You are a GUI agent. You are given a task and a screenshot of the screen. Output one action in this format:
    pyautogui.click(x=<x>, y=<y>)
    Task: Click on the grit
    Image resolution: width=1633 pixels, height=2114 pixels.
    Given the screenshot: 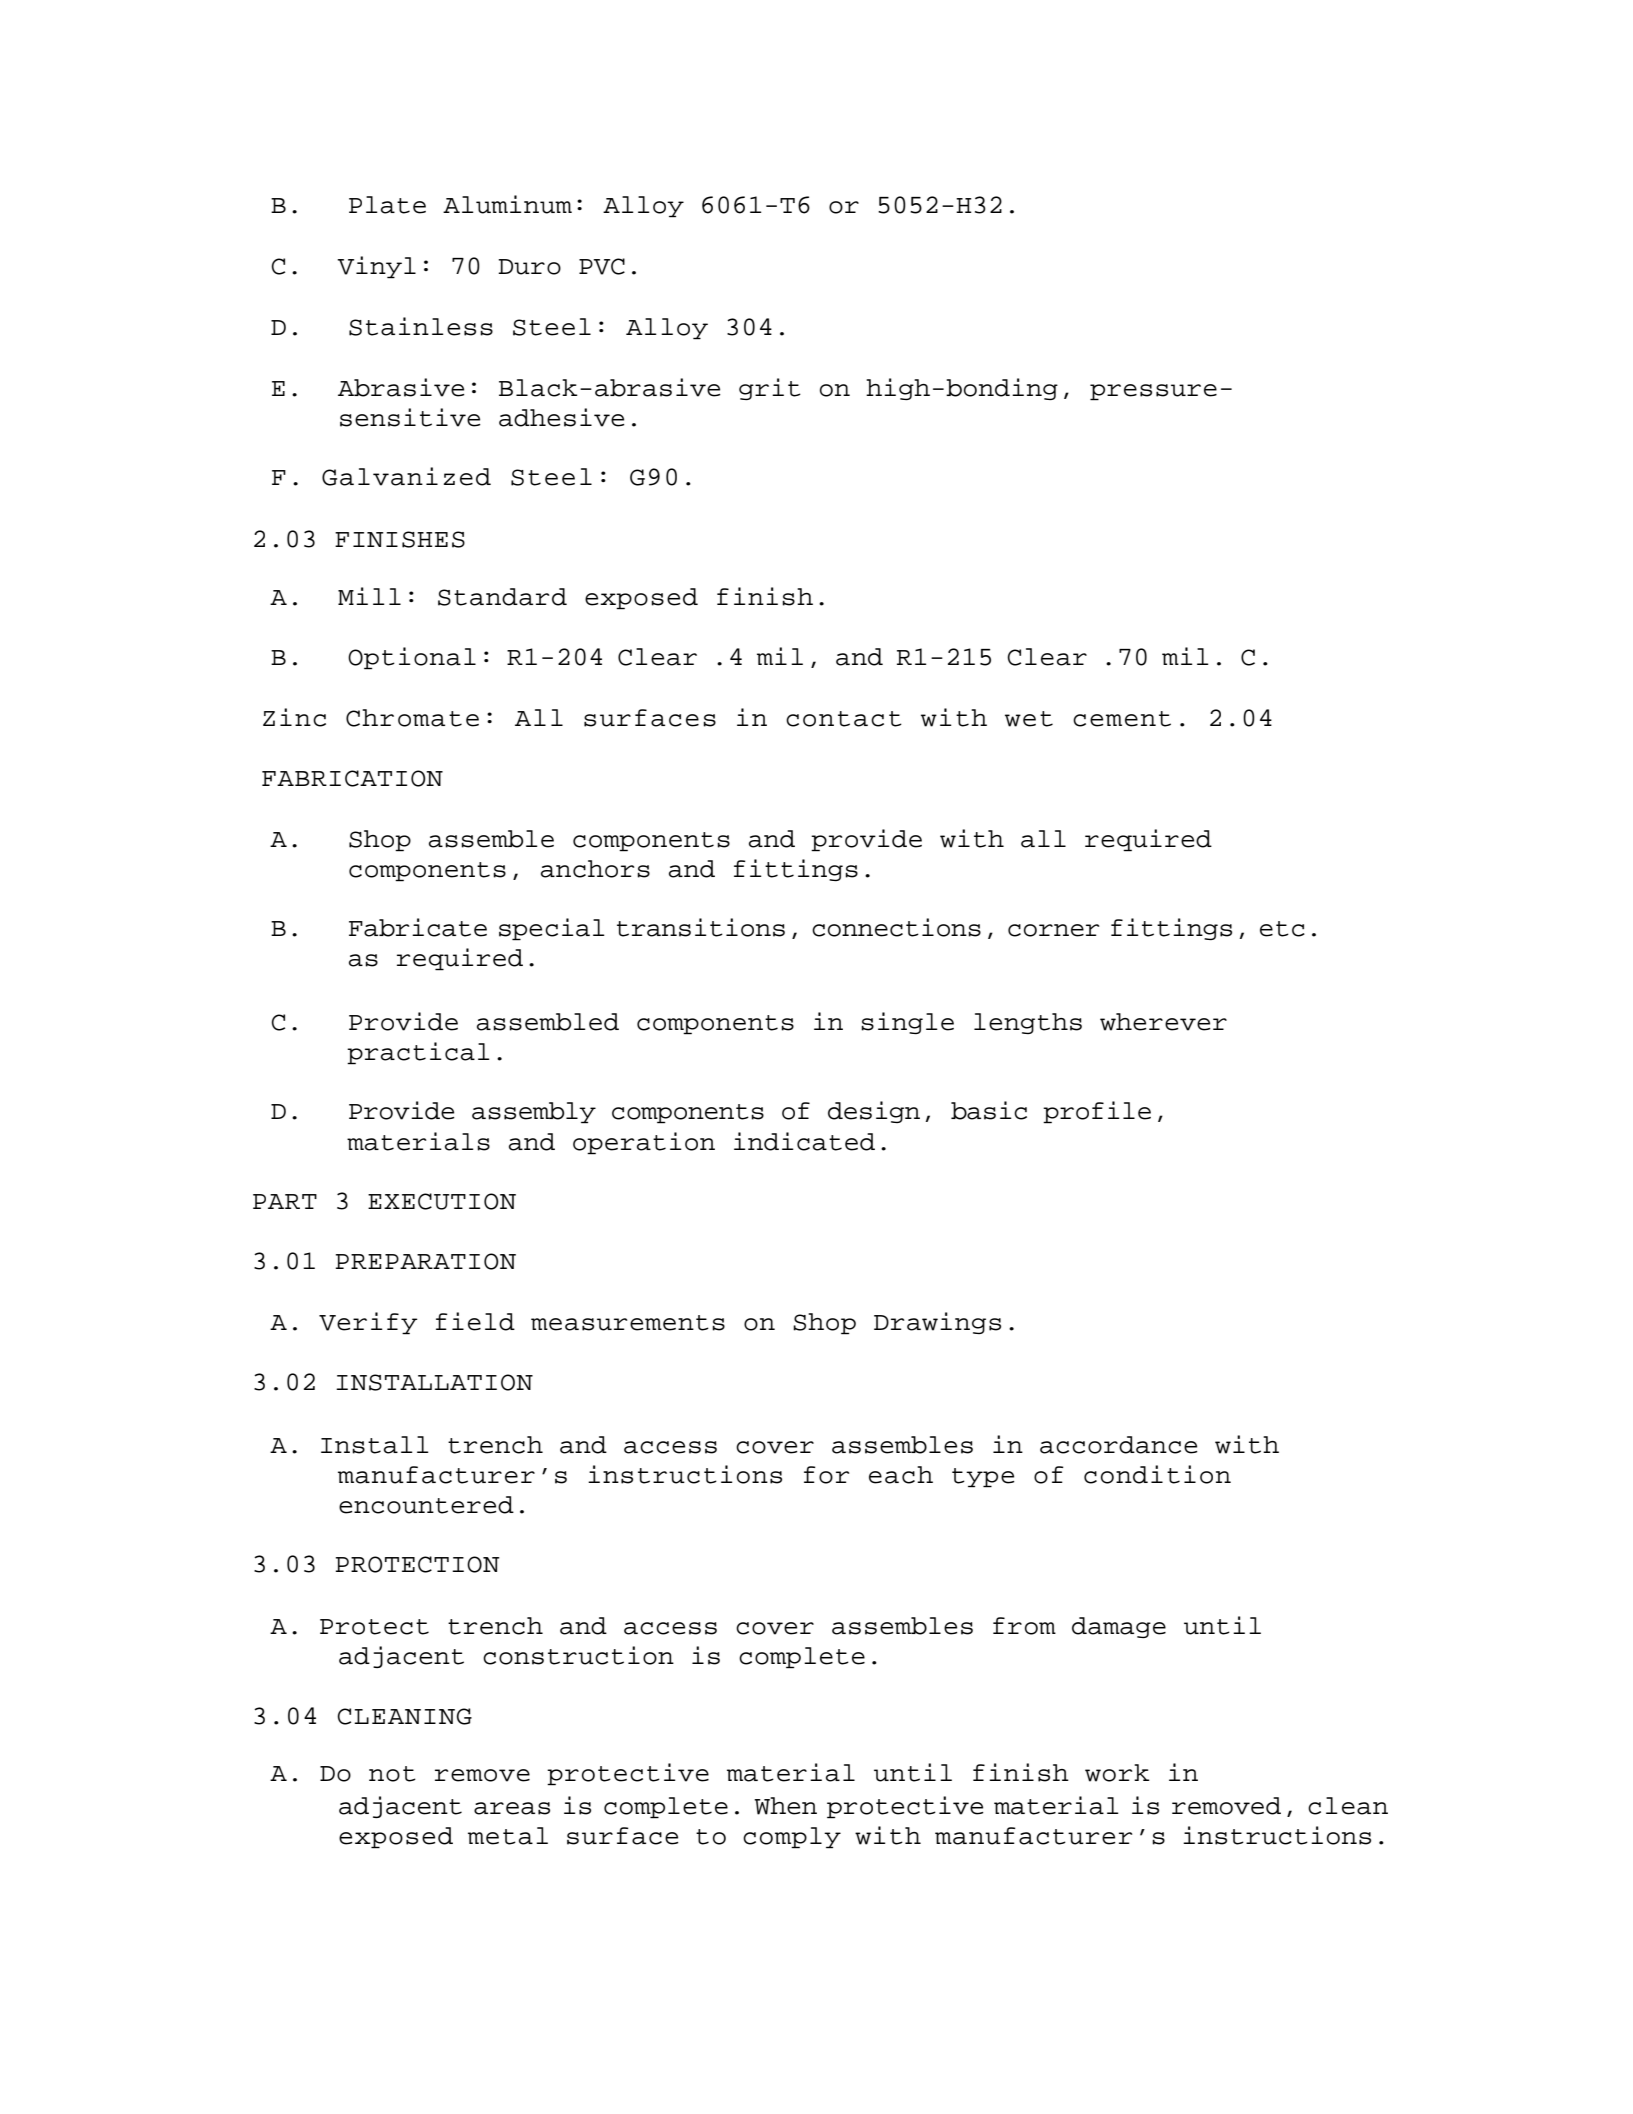 What is the action you would take?
    pyautogui.click(x=770, y=389)
